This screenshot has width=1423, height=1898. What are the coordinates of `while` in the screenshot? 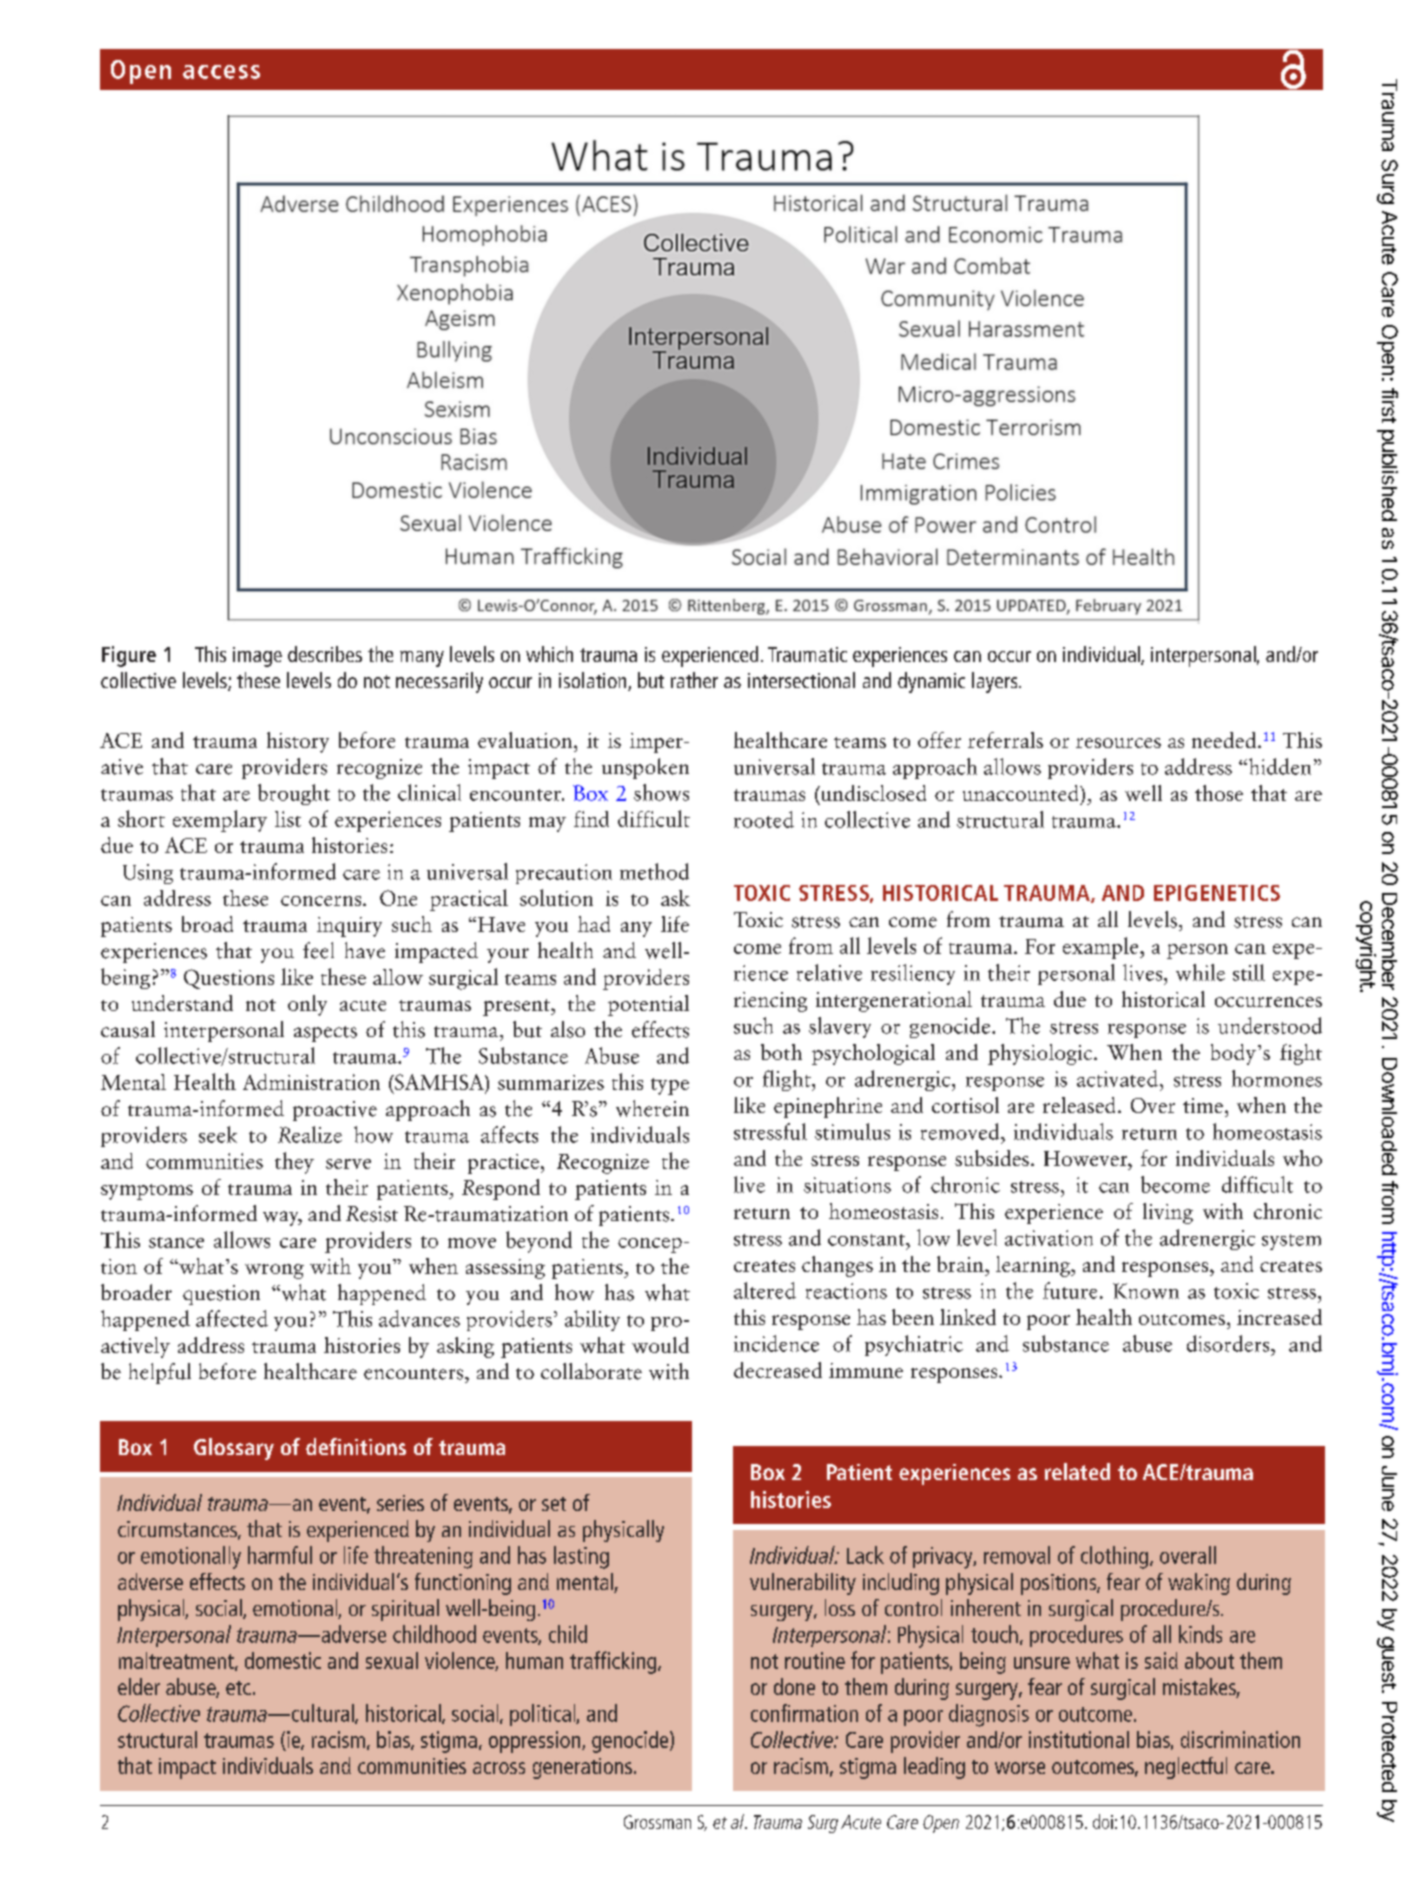 It's located at (1200, 972).
